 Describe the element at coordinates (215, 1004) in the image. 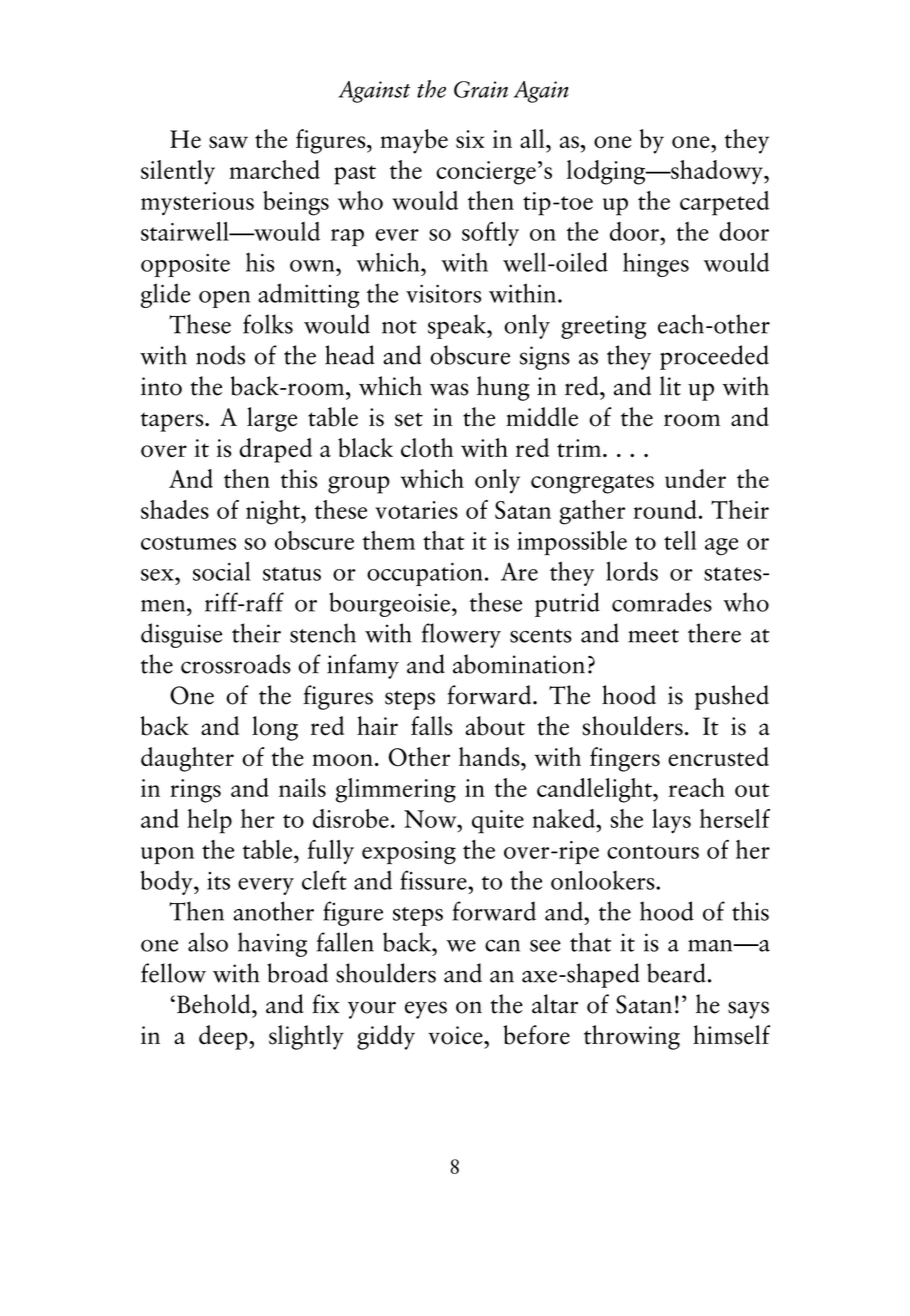

I see `Behold` at that location.
